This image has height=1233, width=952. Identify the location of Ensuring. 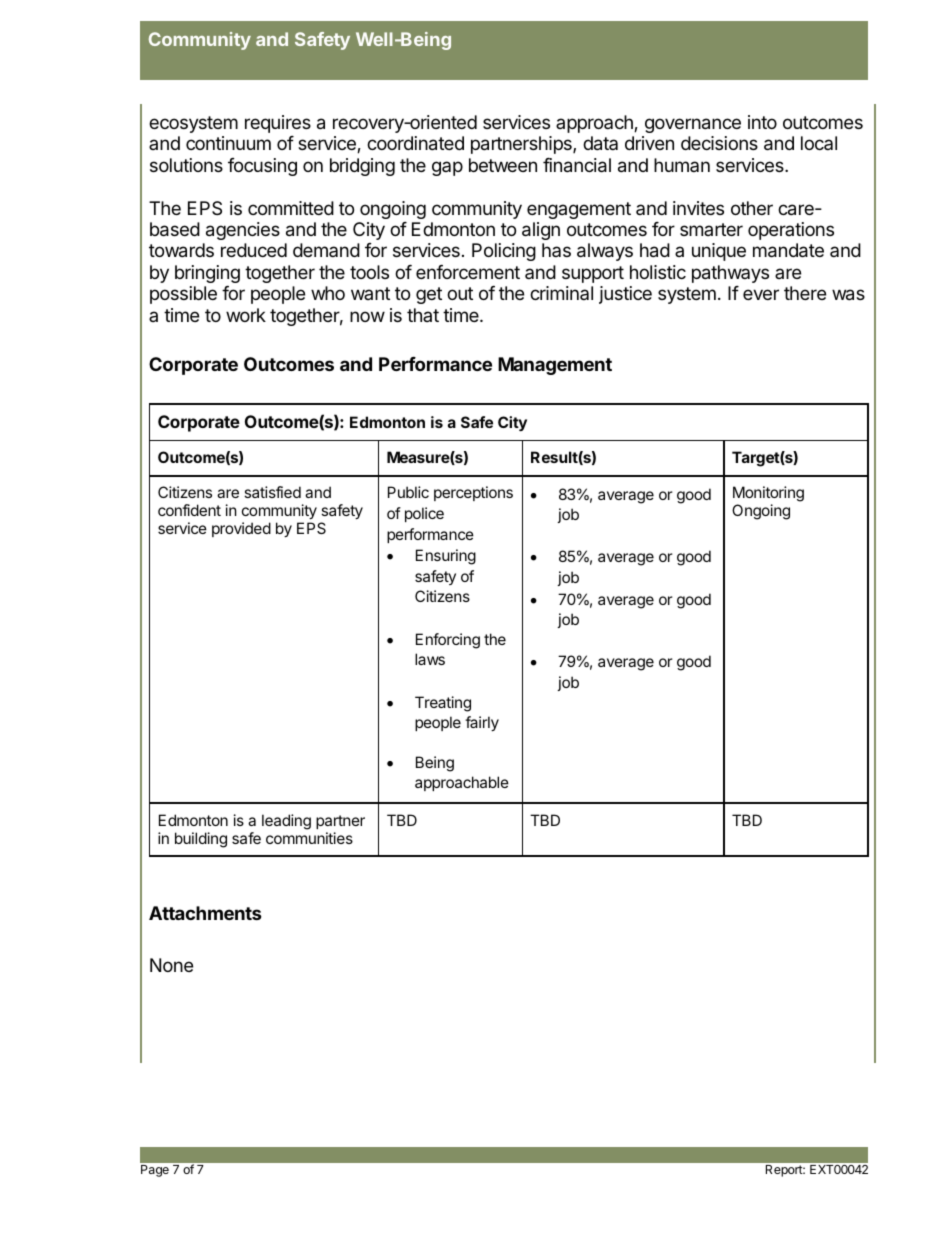
(446, 557).
